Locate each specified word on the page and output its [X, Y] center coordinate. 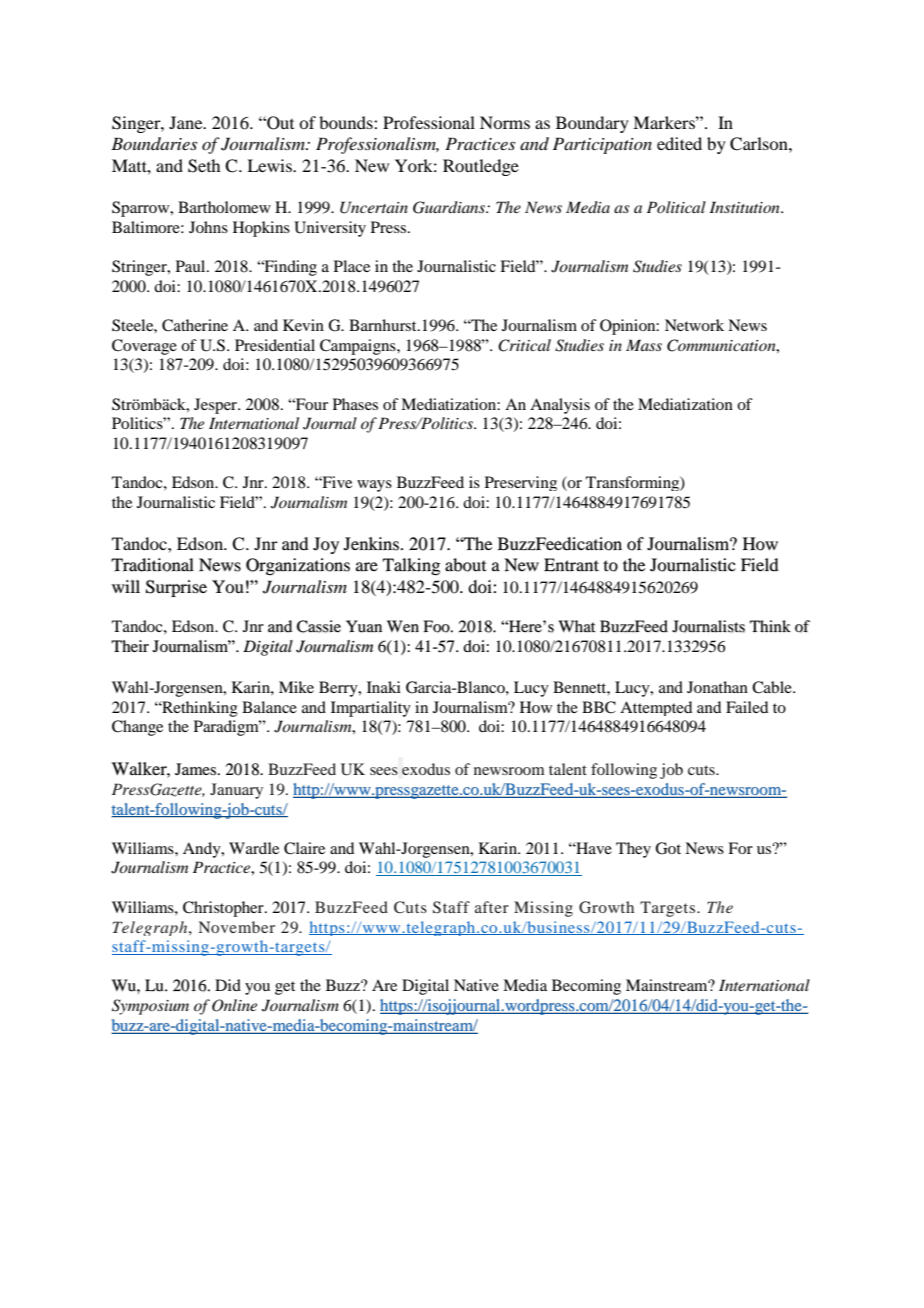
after [492, 907]
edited [679, 143]
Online [234, 1005]
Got [668, 848]
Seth [204, 166]
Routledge [481, 167]
